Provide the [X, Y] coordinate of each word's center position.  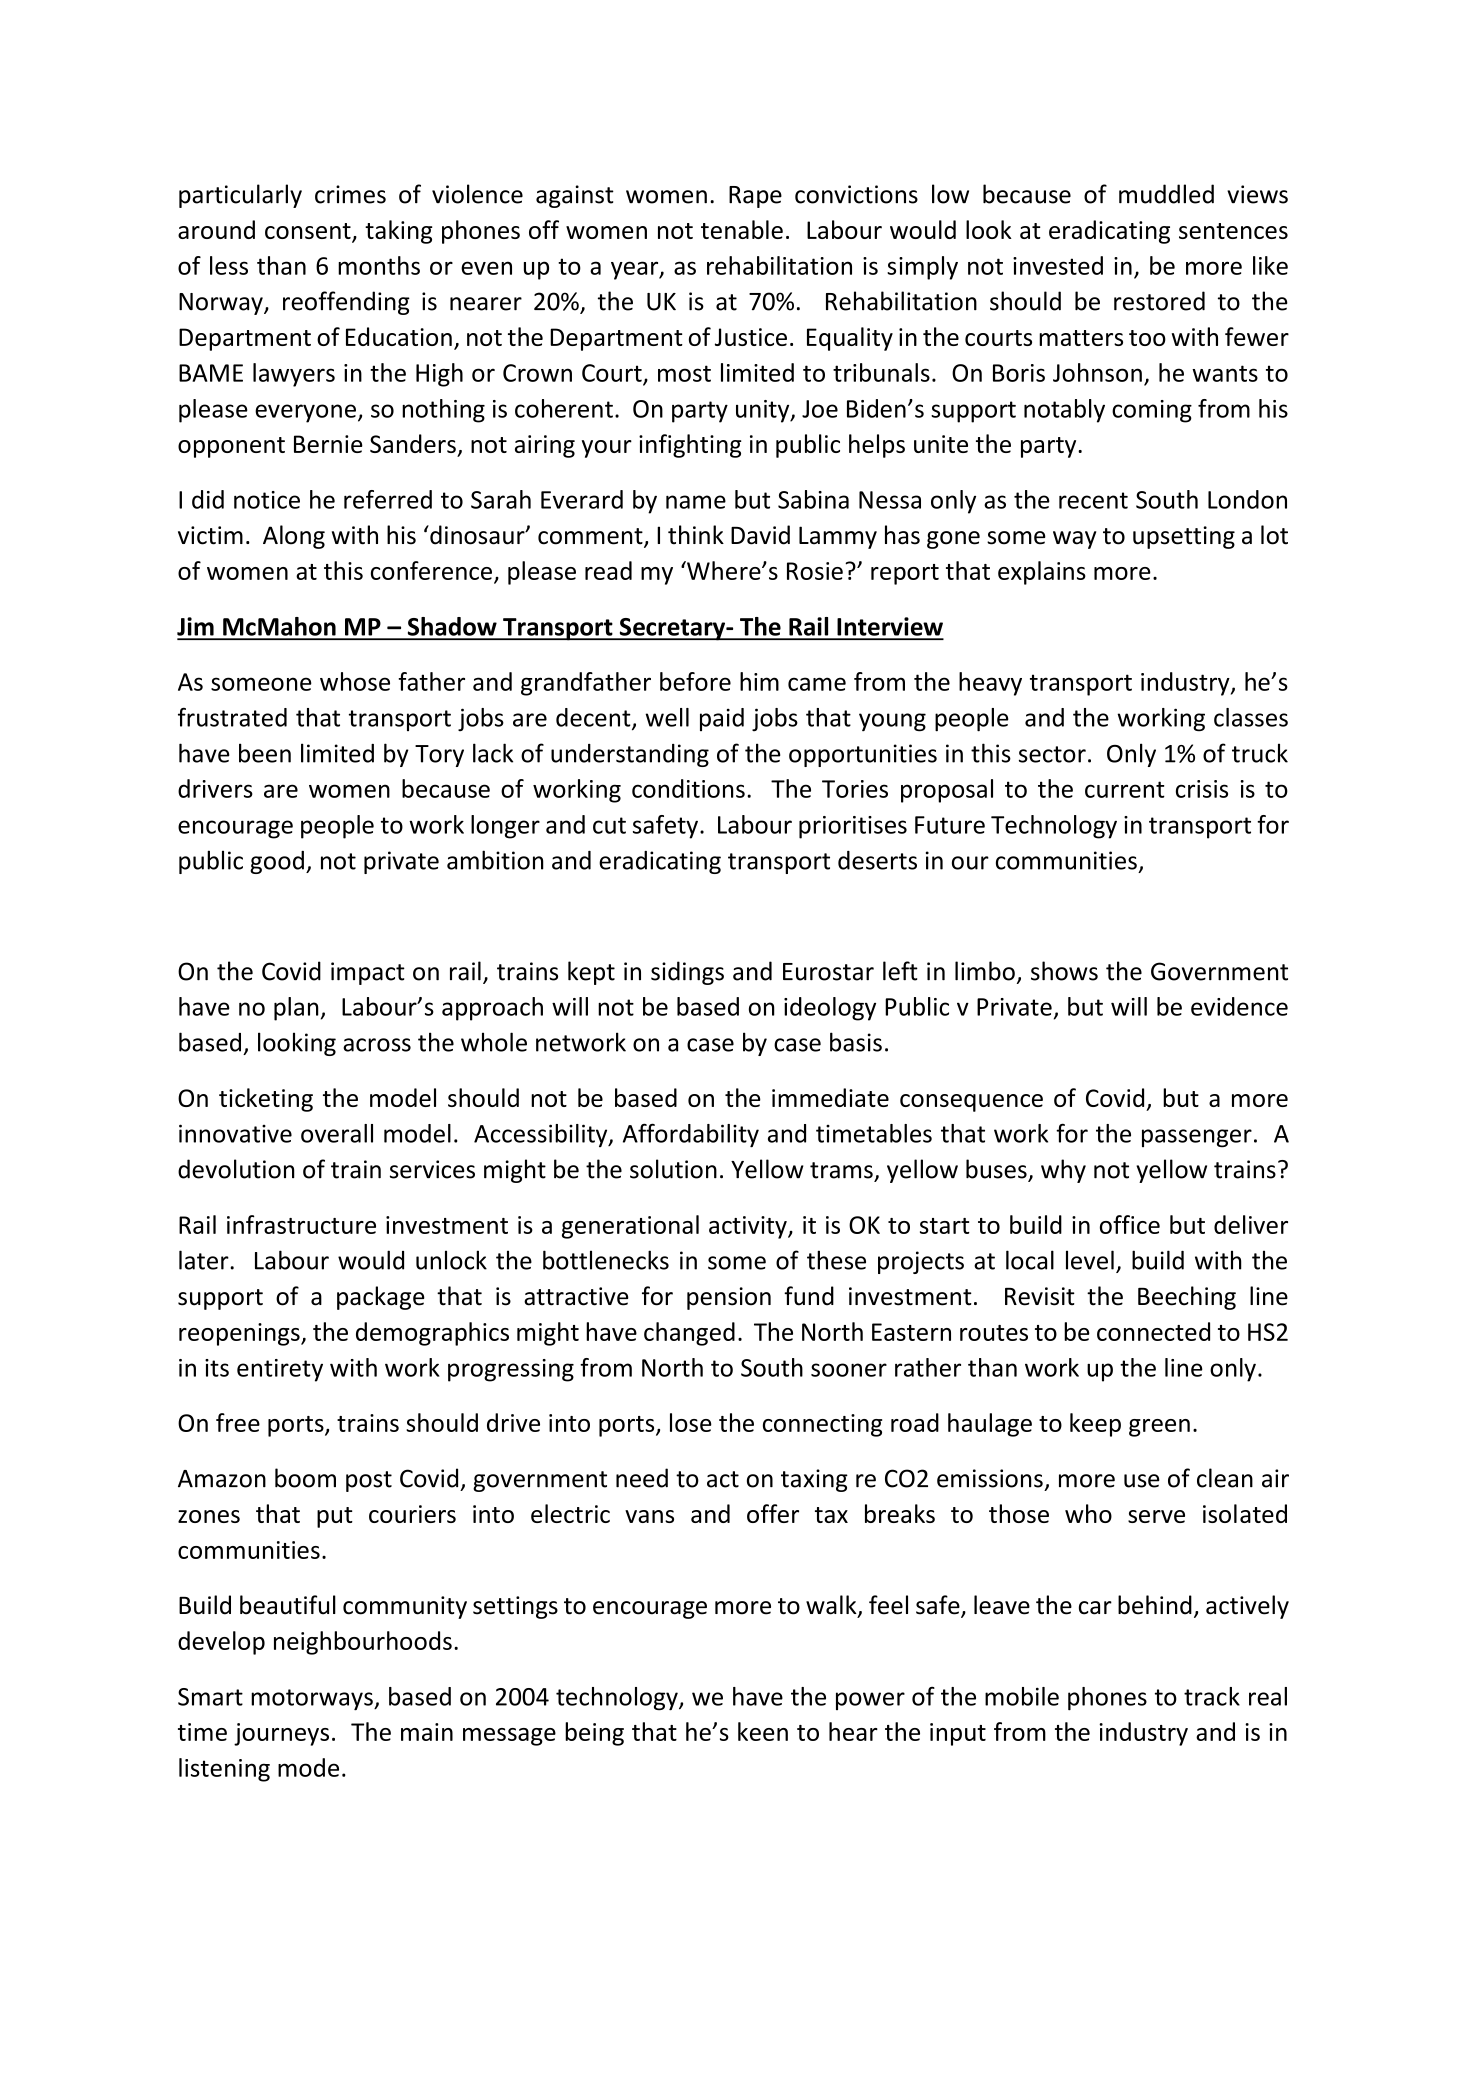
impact [368, 973]
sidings [687, 973]
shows [1064, 971]
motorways [313, 1700]
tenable [742, 229]
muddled [1166, 194]
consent [309, 232]
